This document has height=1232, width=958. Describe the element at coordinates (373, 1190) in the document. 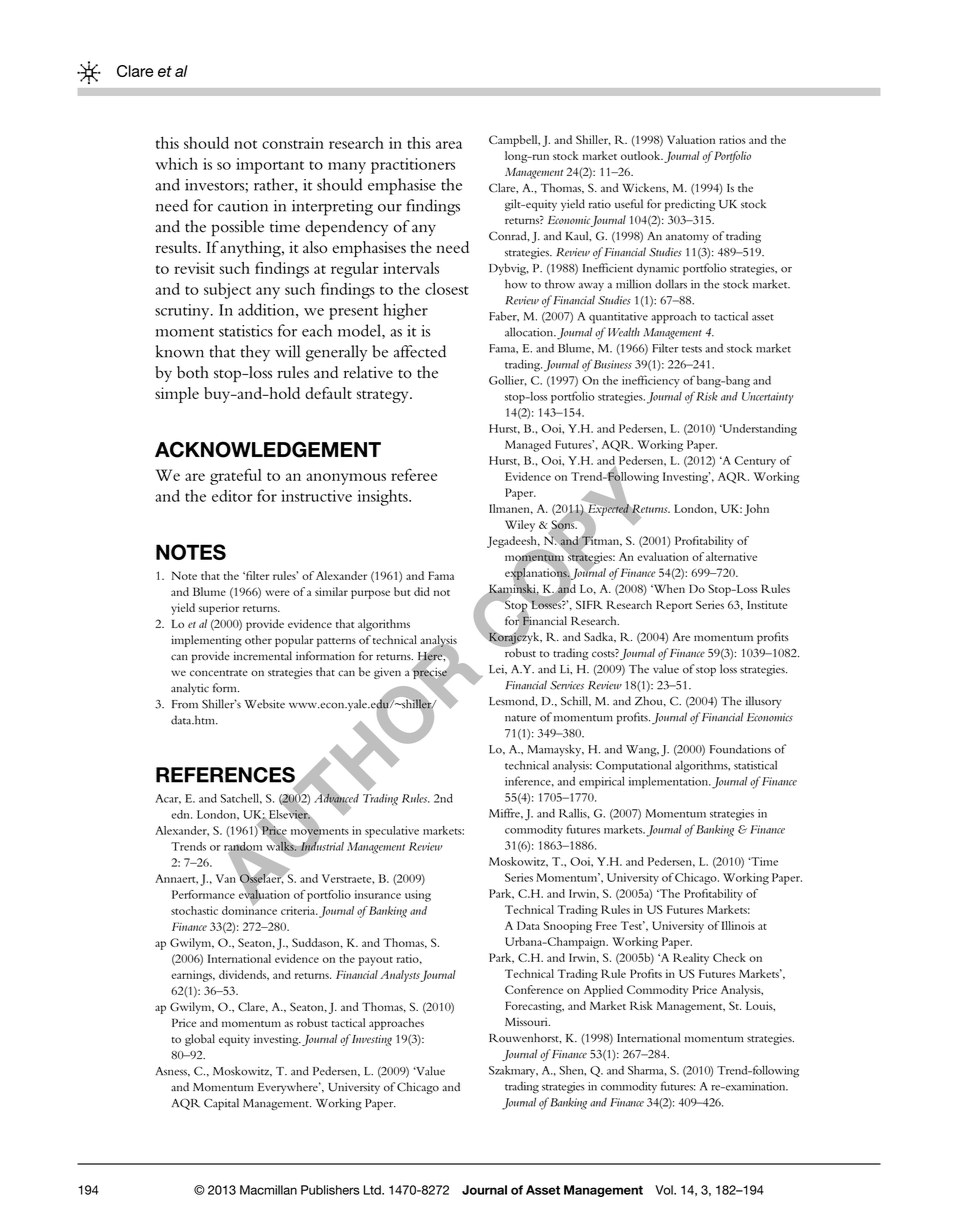

I see `Ltd` at that location.
